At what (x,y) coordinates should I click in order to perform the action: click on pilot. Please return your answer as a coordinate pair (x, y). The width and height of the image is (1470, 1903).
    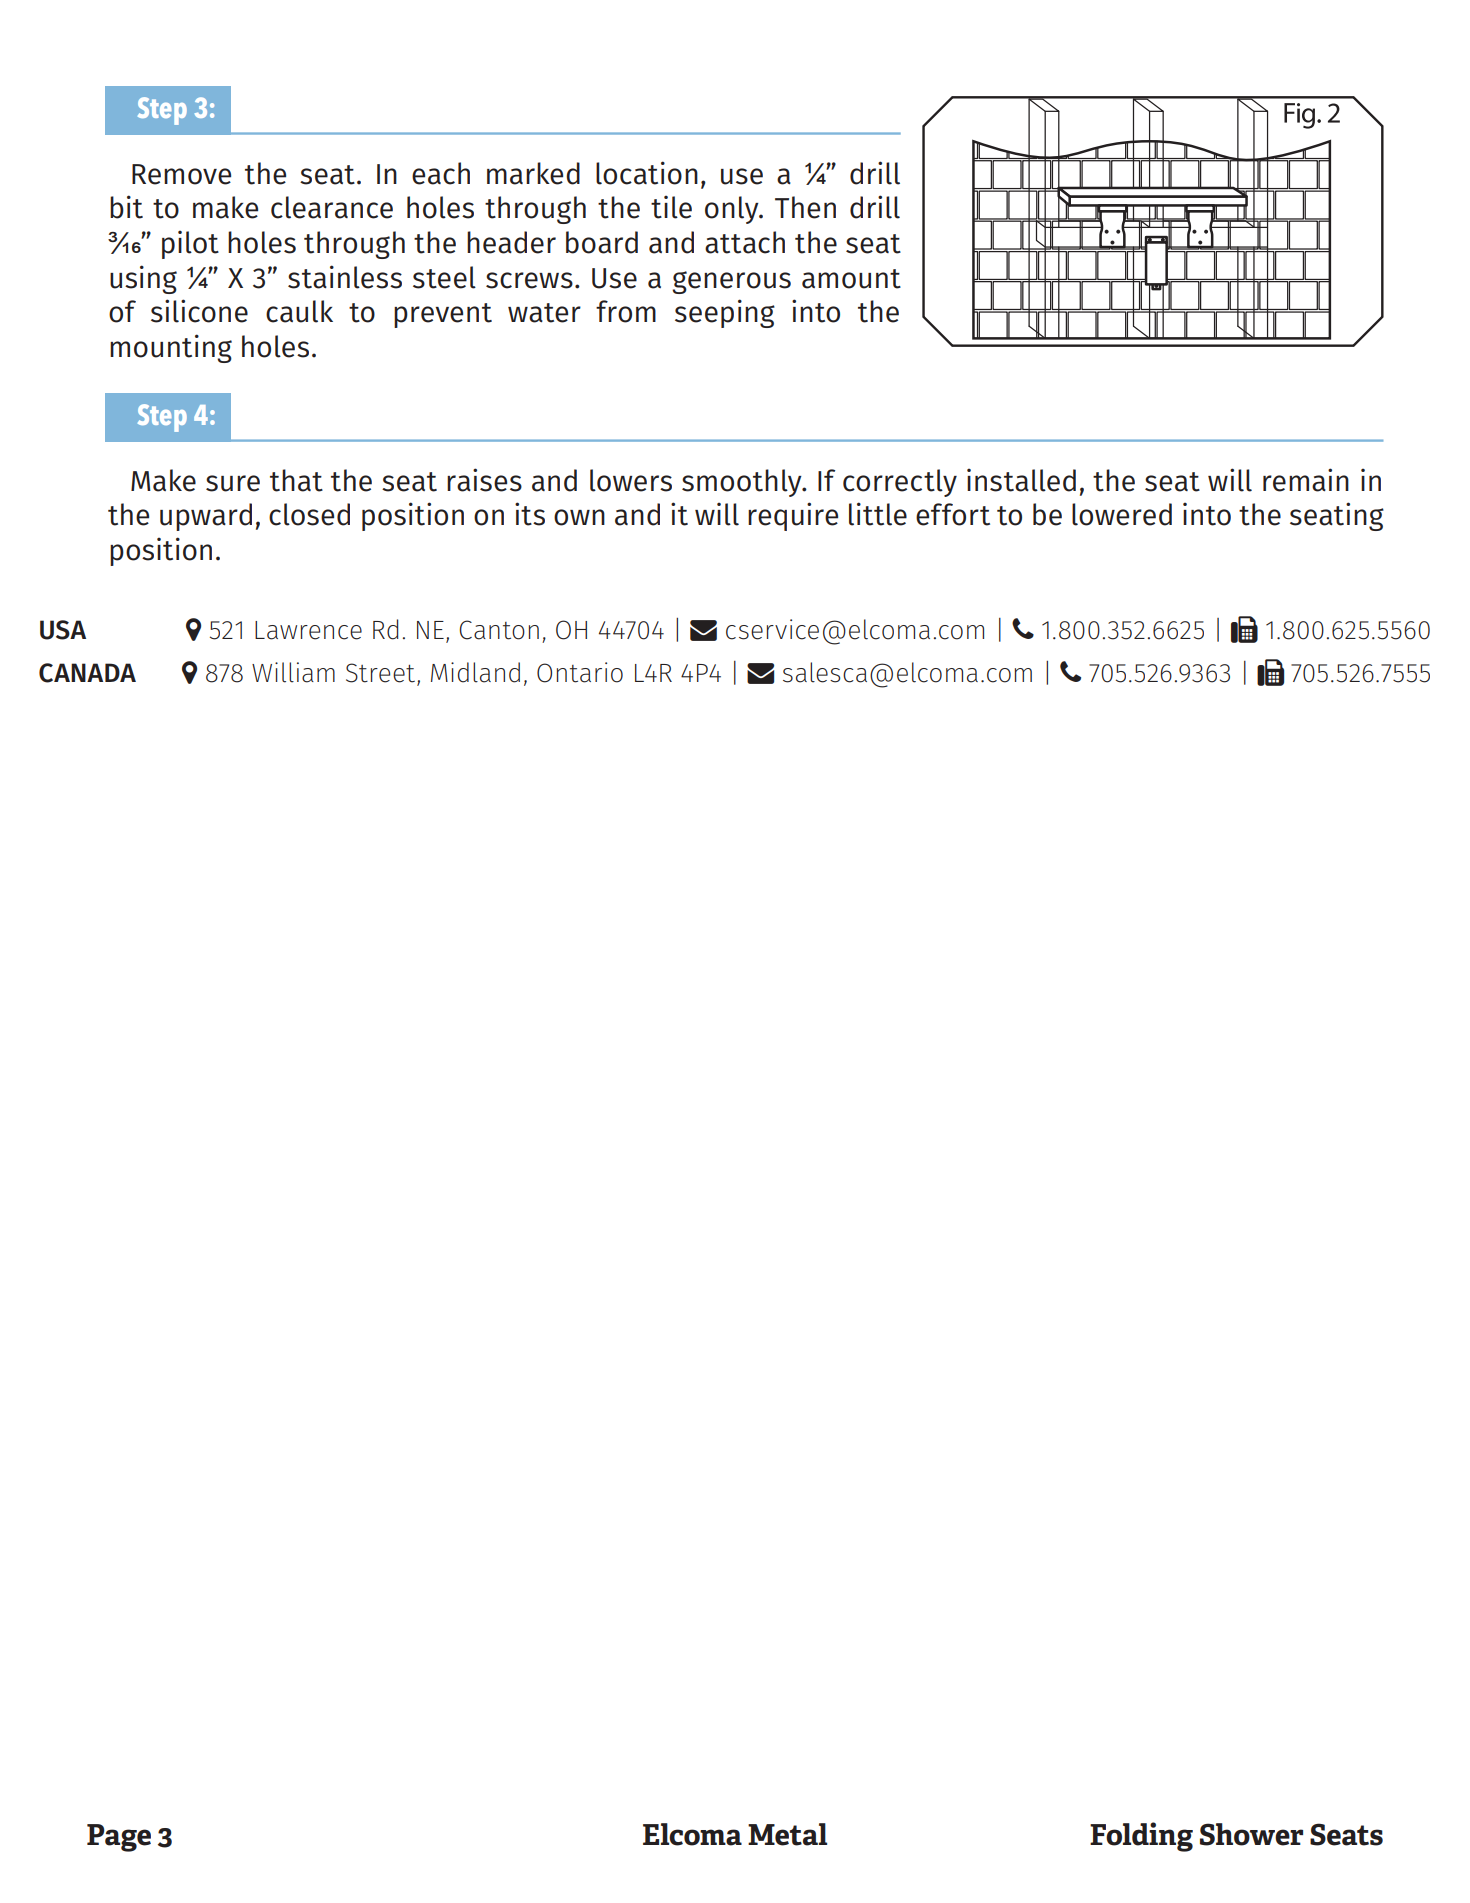
    Looking at the image, I should click on (190, 245).
